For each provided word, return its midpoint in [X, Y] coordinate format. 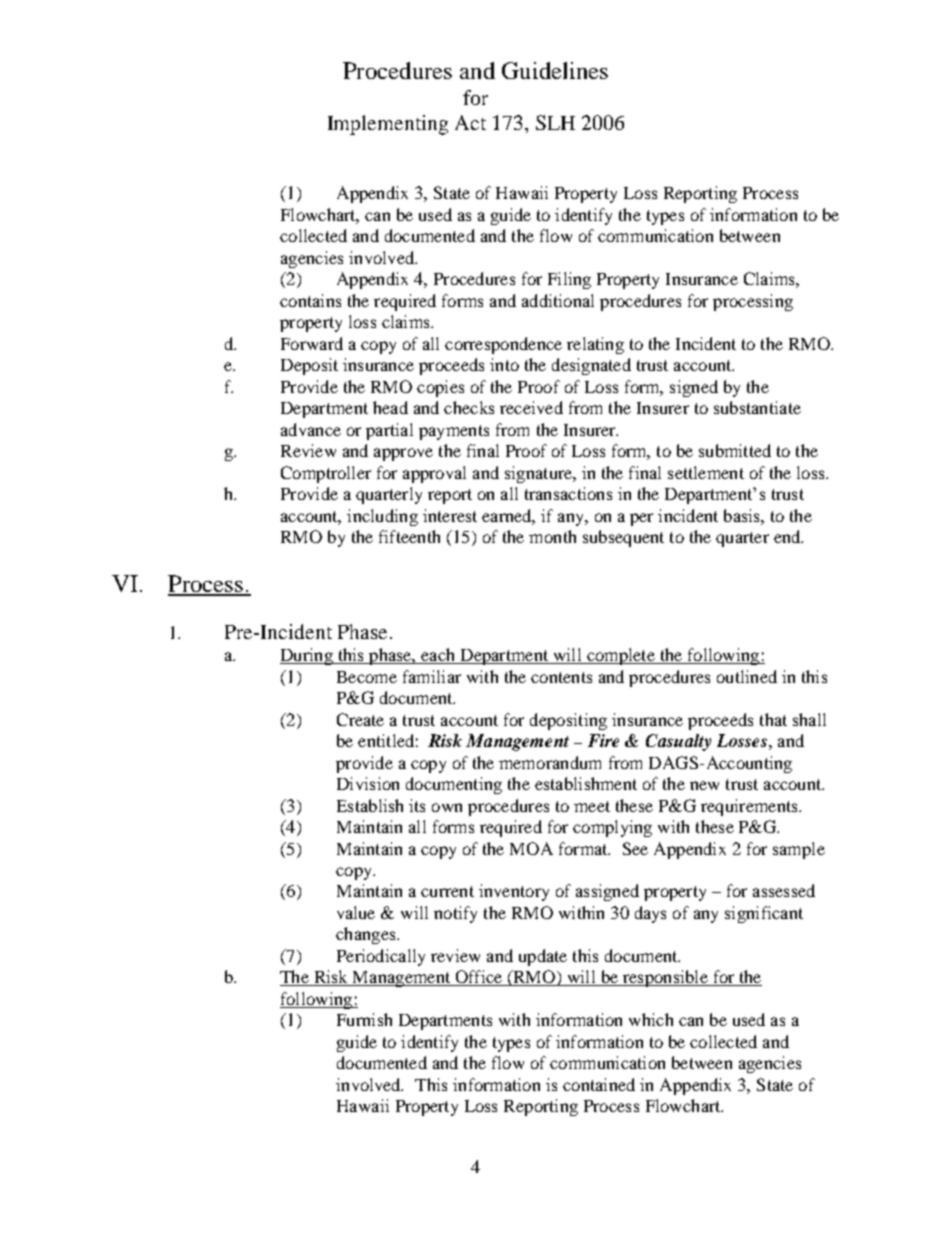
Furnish [364, 1019]
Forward [312, 343]
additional [558, 300]
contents [561, 677]
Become [367, 677]
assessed [784, 890]
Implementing [388, 125]
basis [743, 515]
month [552, 536]
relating [595, 345]
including [382, 517]
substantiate [757, 407]
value [356, 912]
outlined [747, 676]
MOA [531, 848]
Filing [569, 280]
